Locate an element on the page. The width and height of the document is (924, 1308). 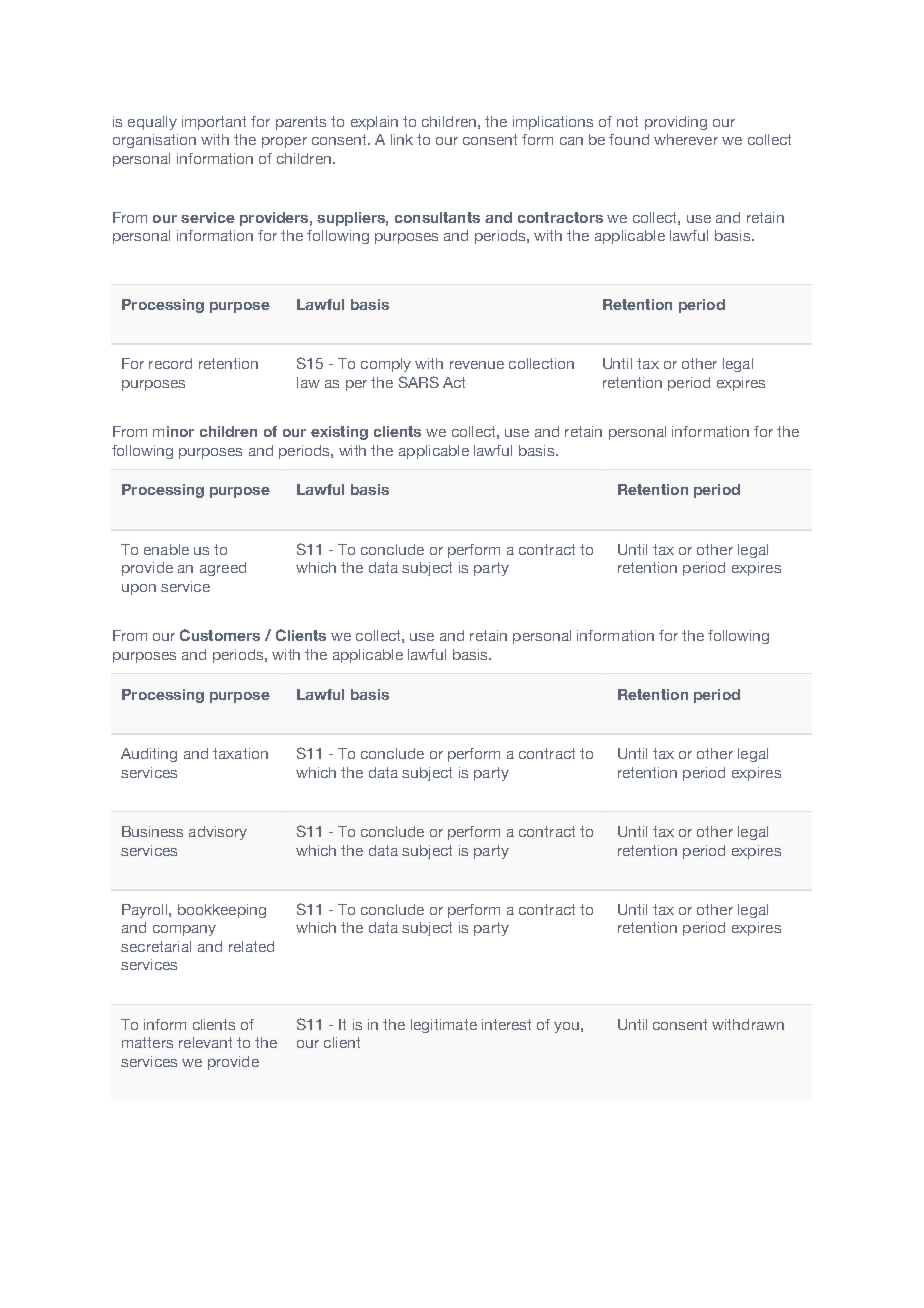
record is located at coordinates (170, 363).
